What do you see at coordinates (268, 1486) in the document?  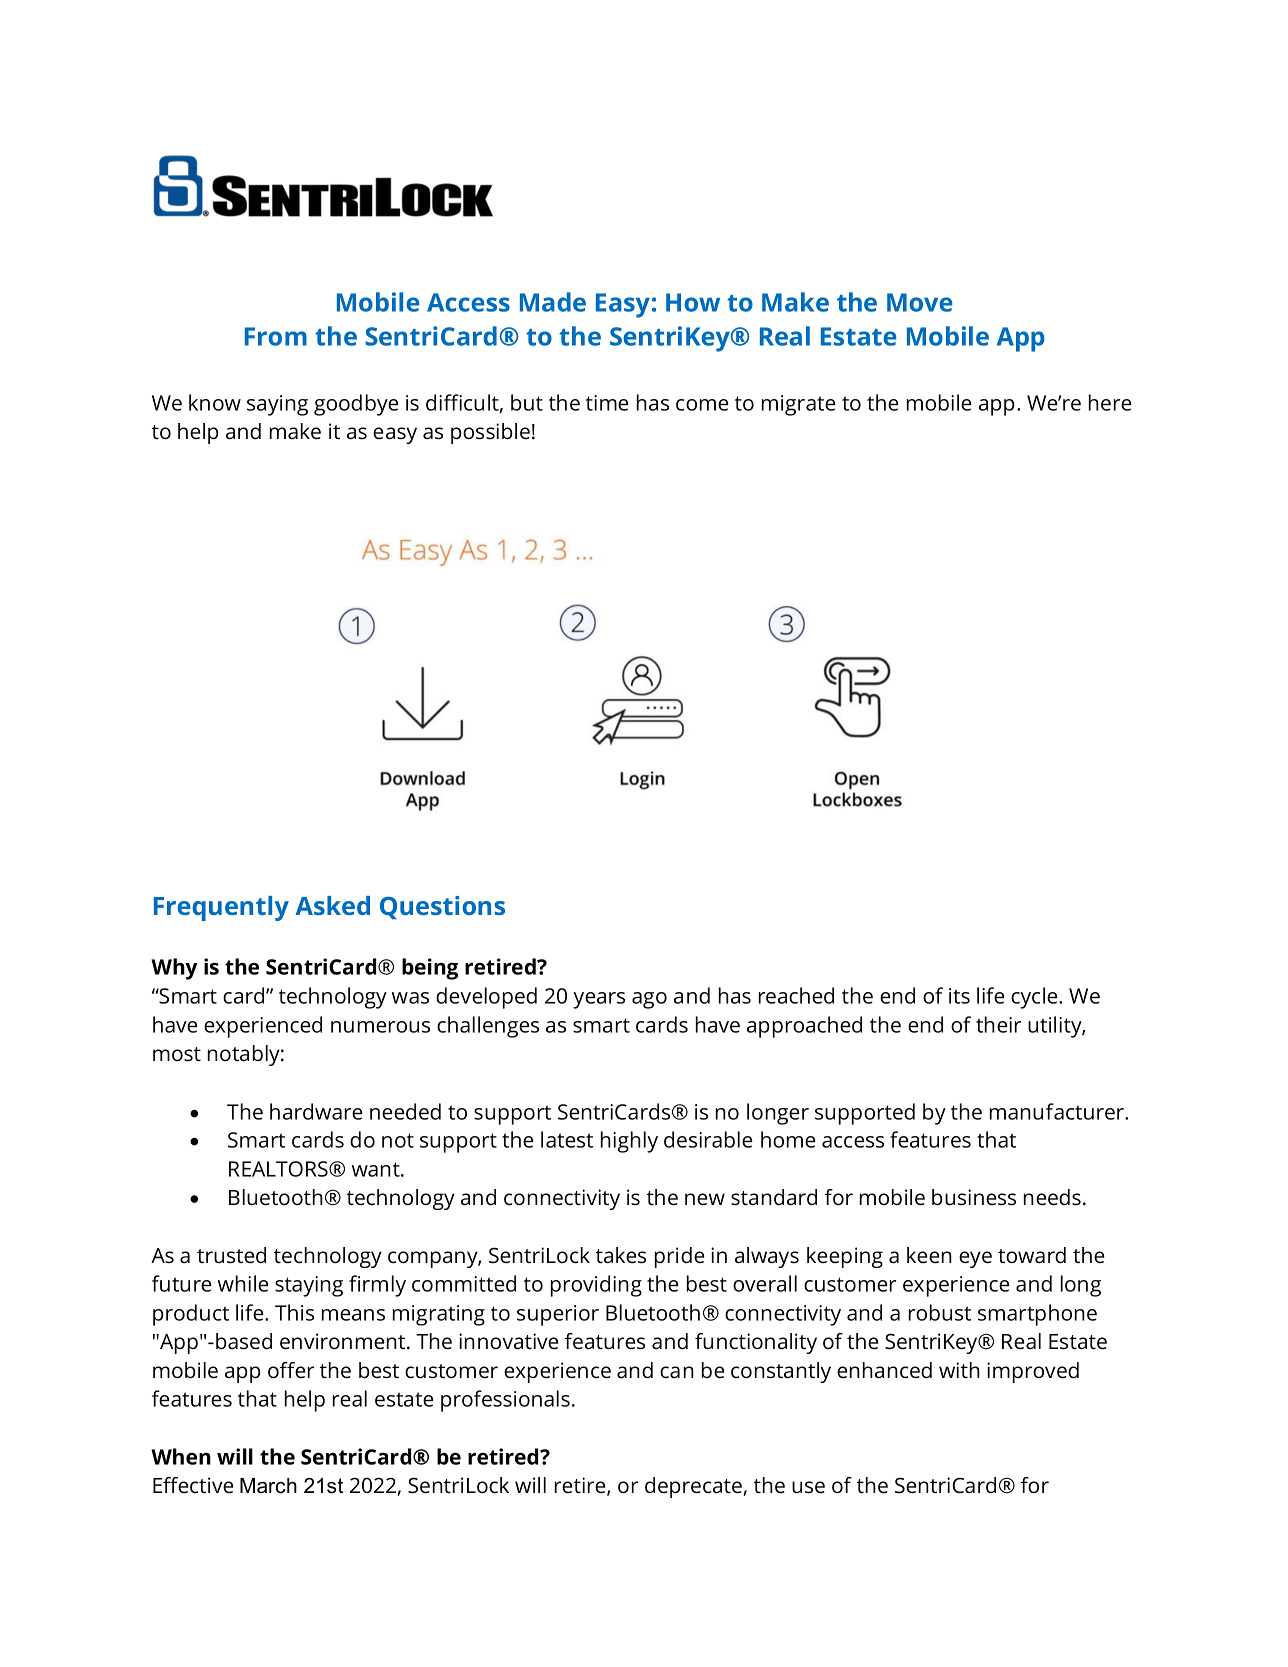 I see `March` at bounding box center [268, 1486].
